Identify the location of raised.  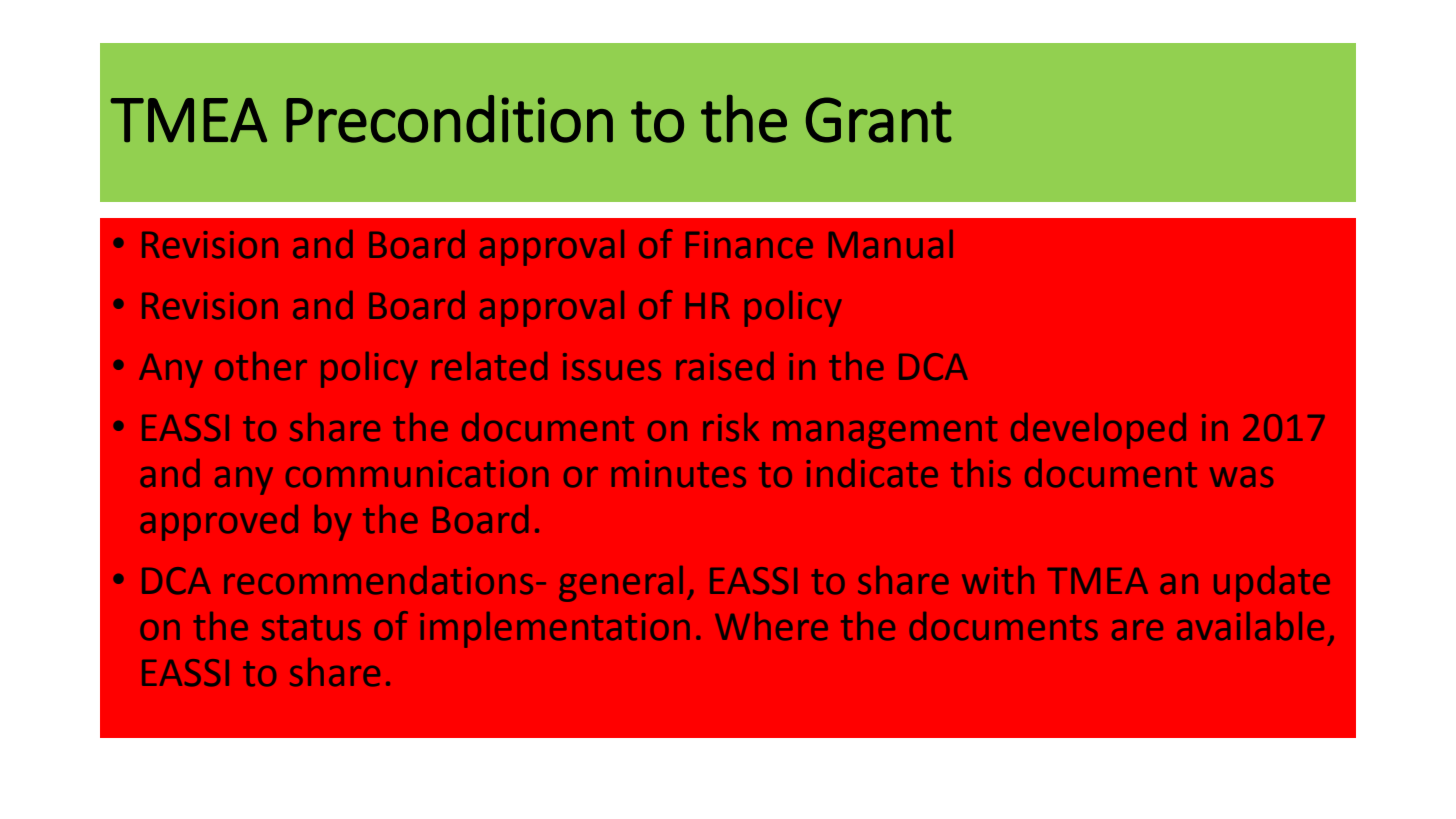
(725, 366).
